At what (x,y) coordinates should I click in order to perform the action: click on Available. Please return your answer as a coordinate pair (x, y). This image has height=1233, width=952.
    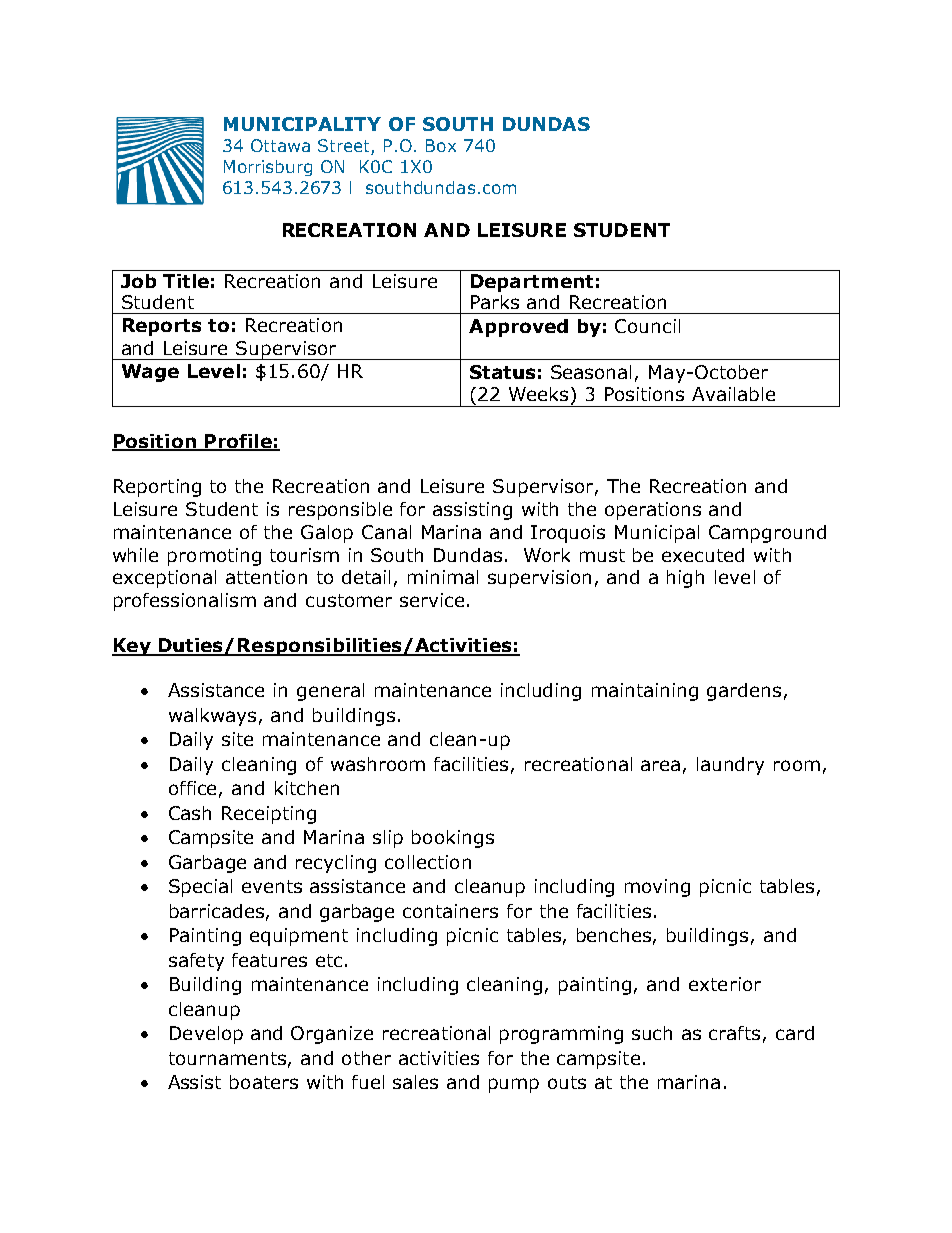
    Looking at the image, I should click on (733, 394).
